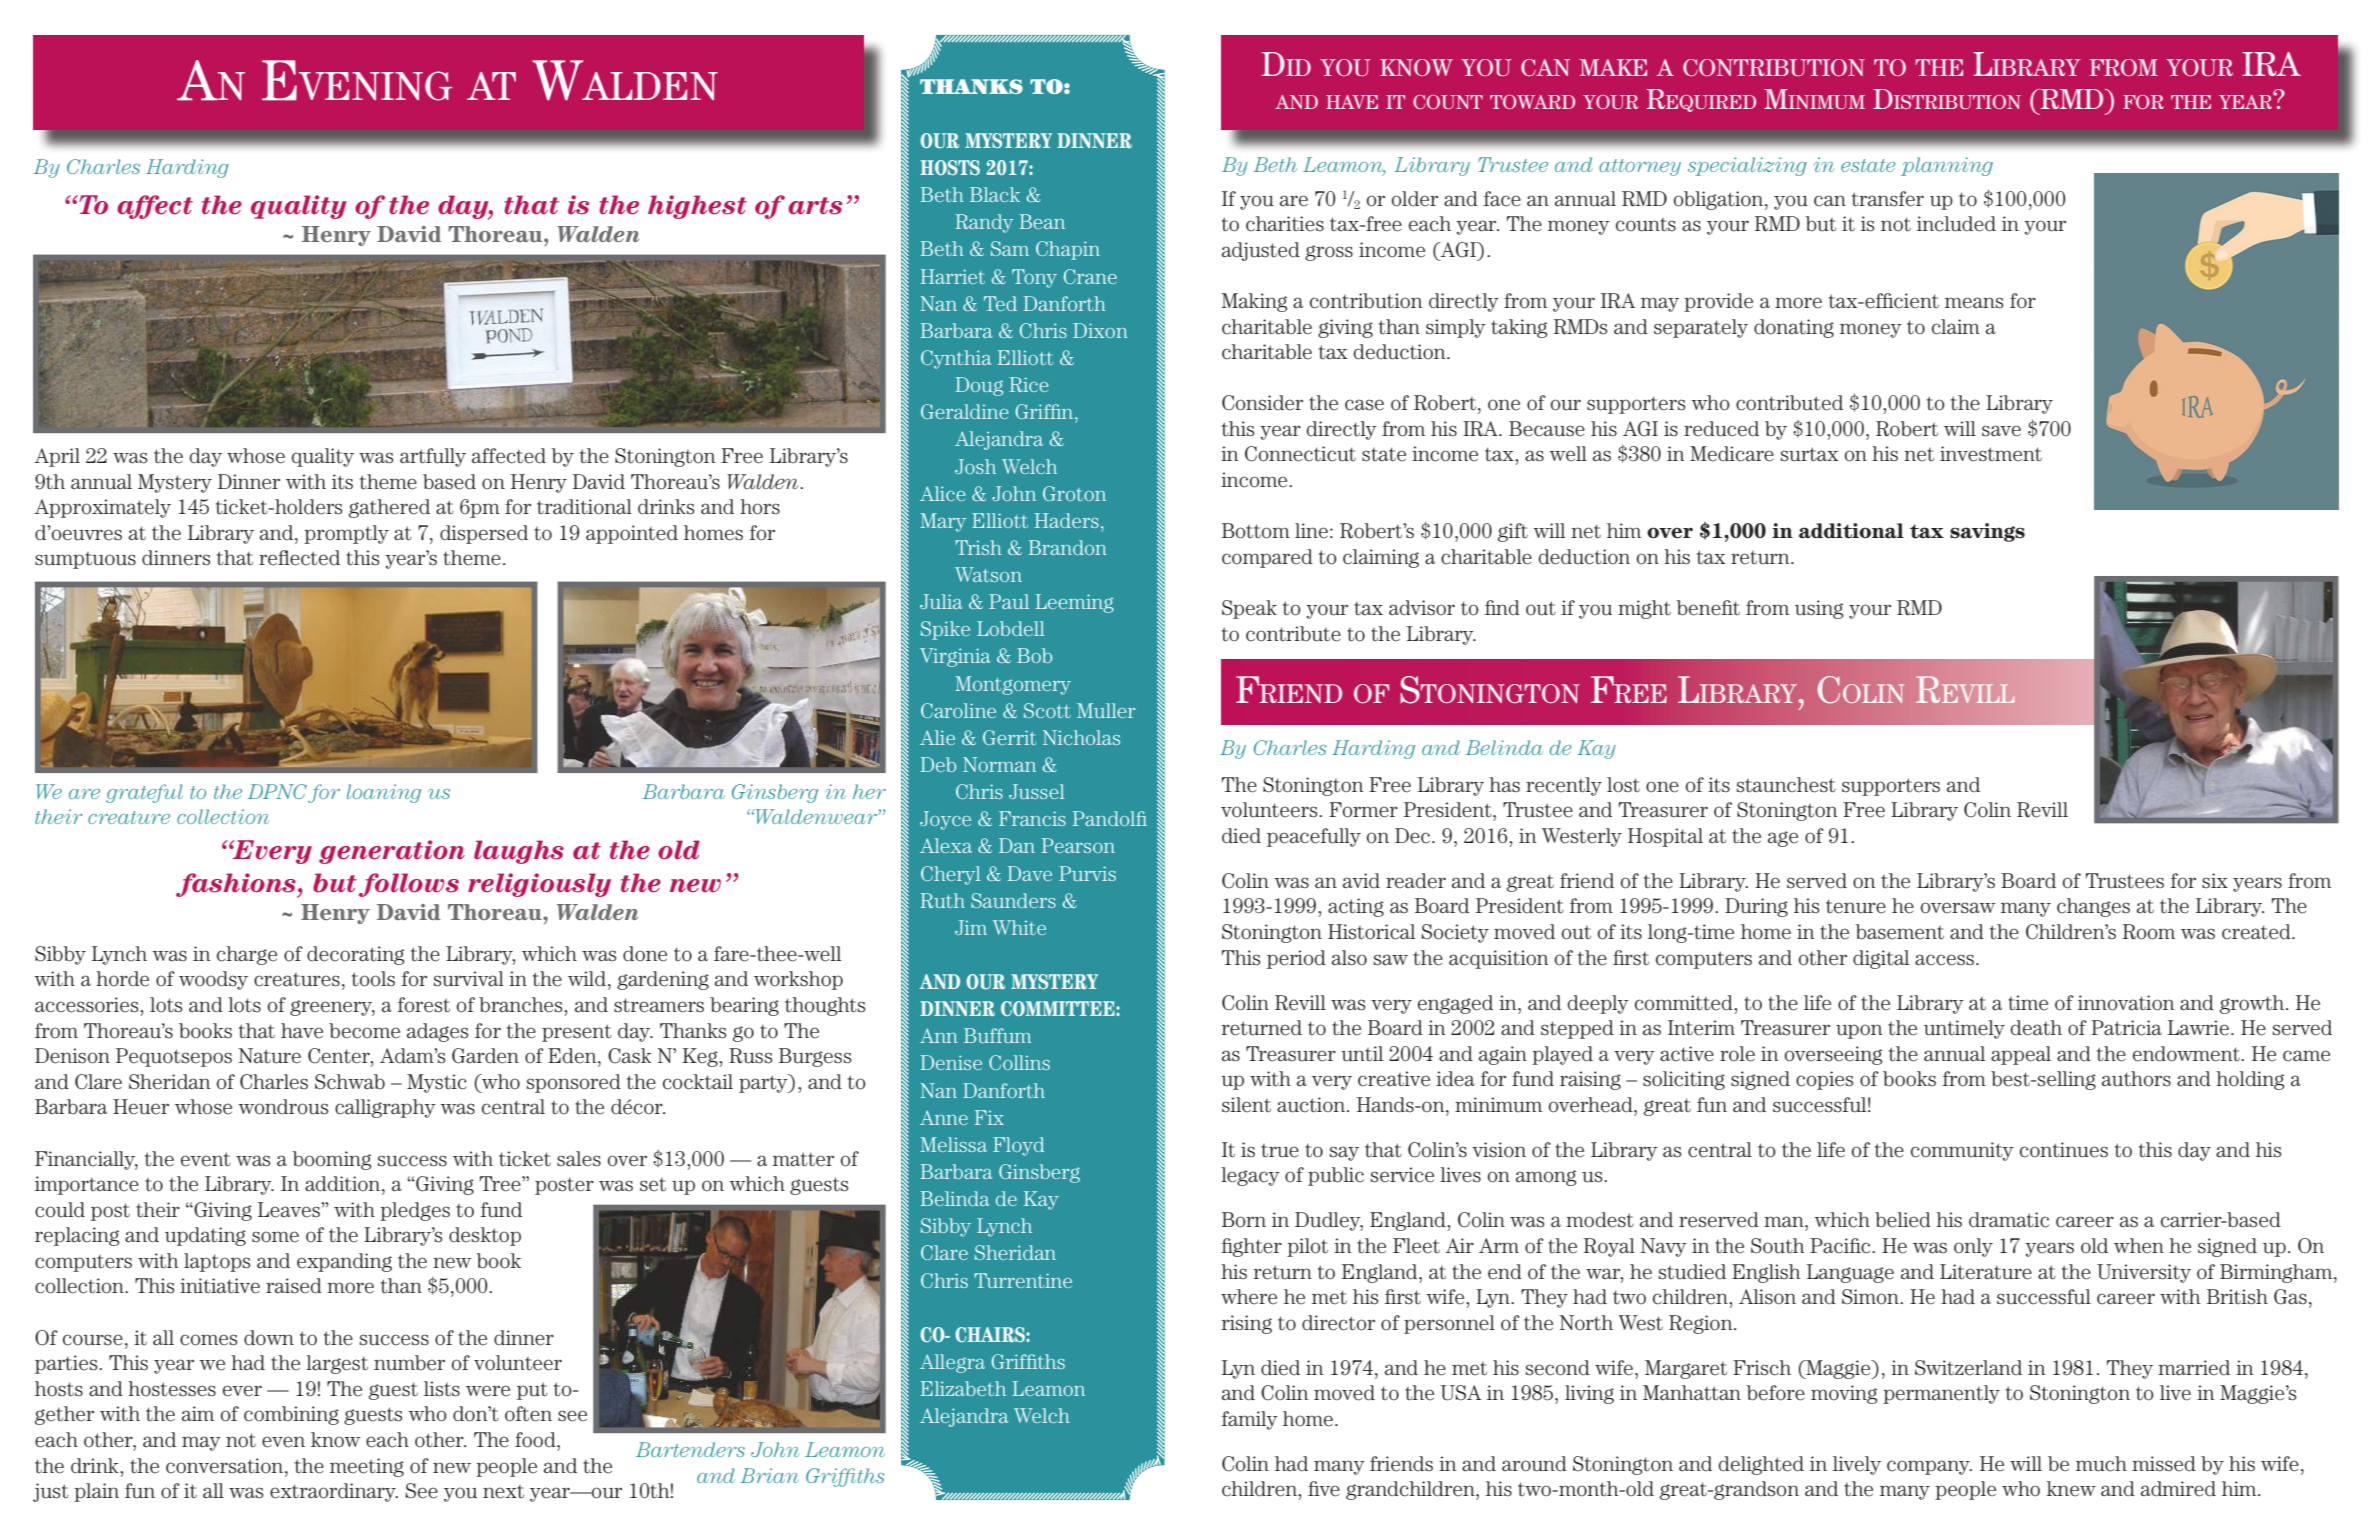  I want to click on Connecticut, so click(1300, 454).
